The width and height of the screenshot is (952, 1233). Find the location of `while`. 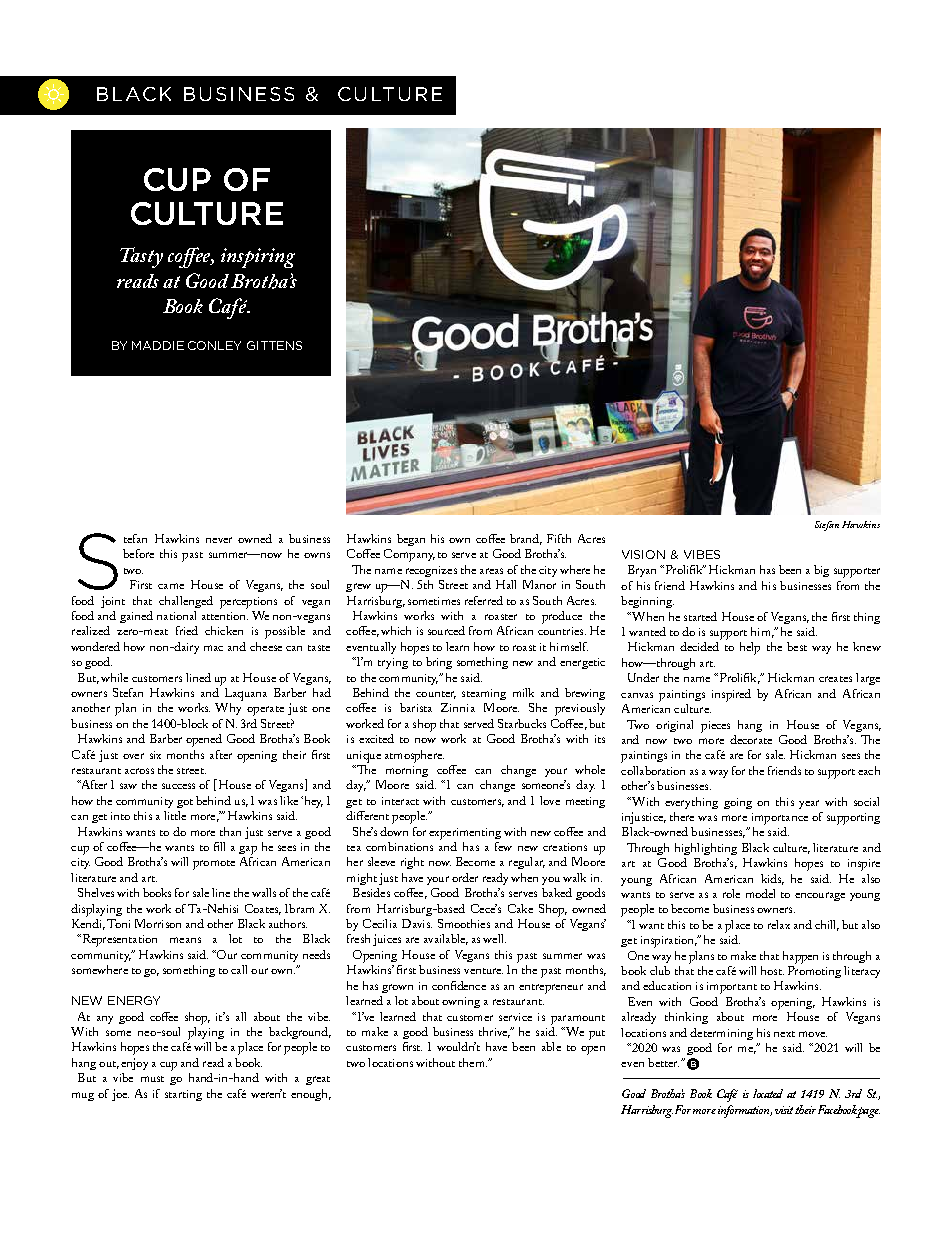

while is located at coordinates (114, 677).
